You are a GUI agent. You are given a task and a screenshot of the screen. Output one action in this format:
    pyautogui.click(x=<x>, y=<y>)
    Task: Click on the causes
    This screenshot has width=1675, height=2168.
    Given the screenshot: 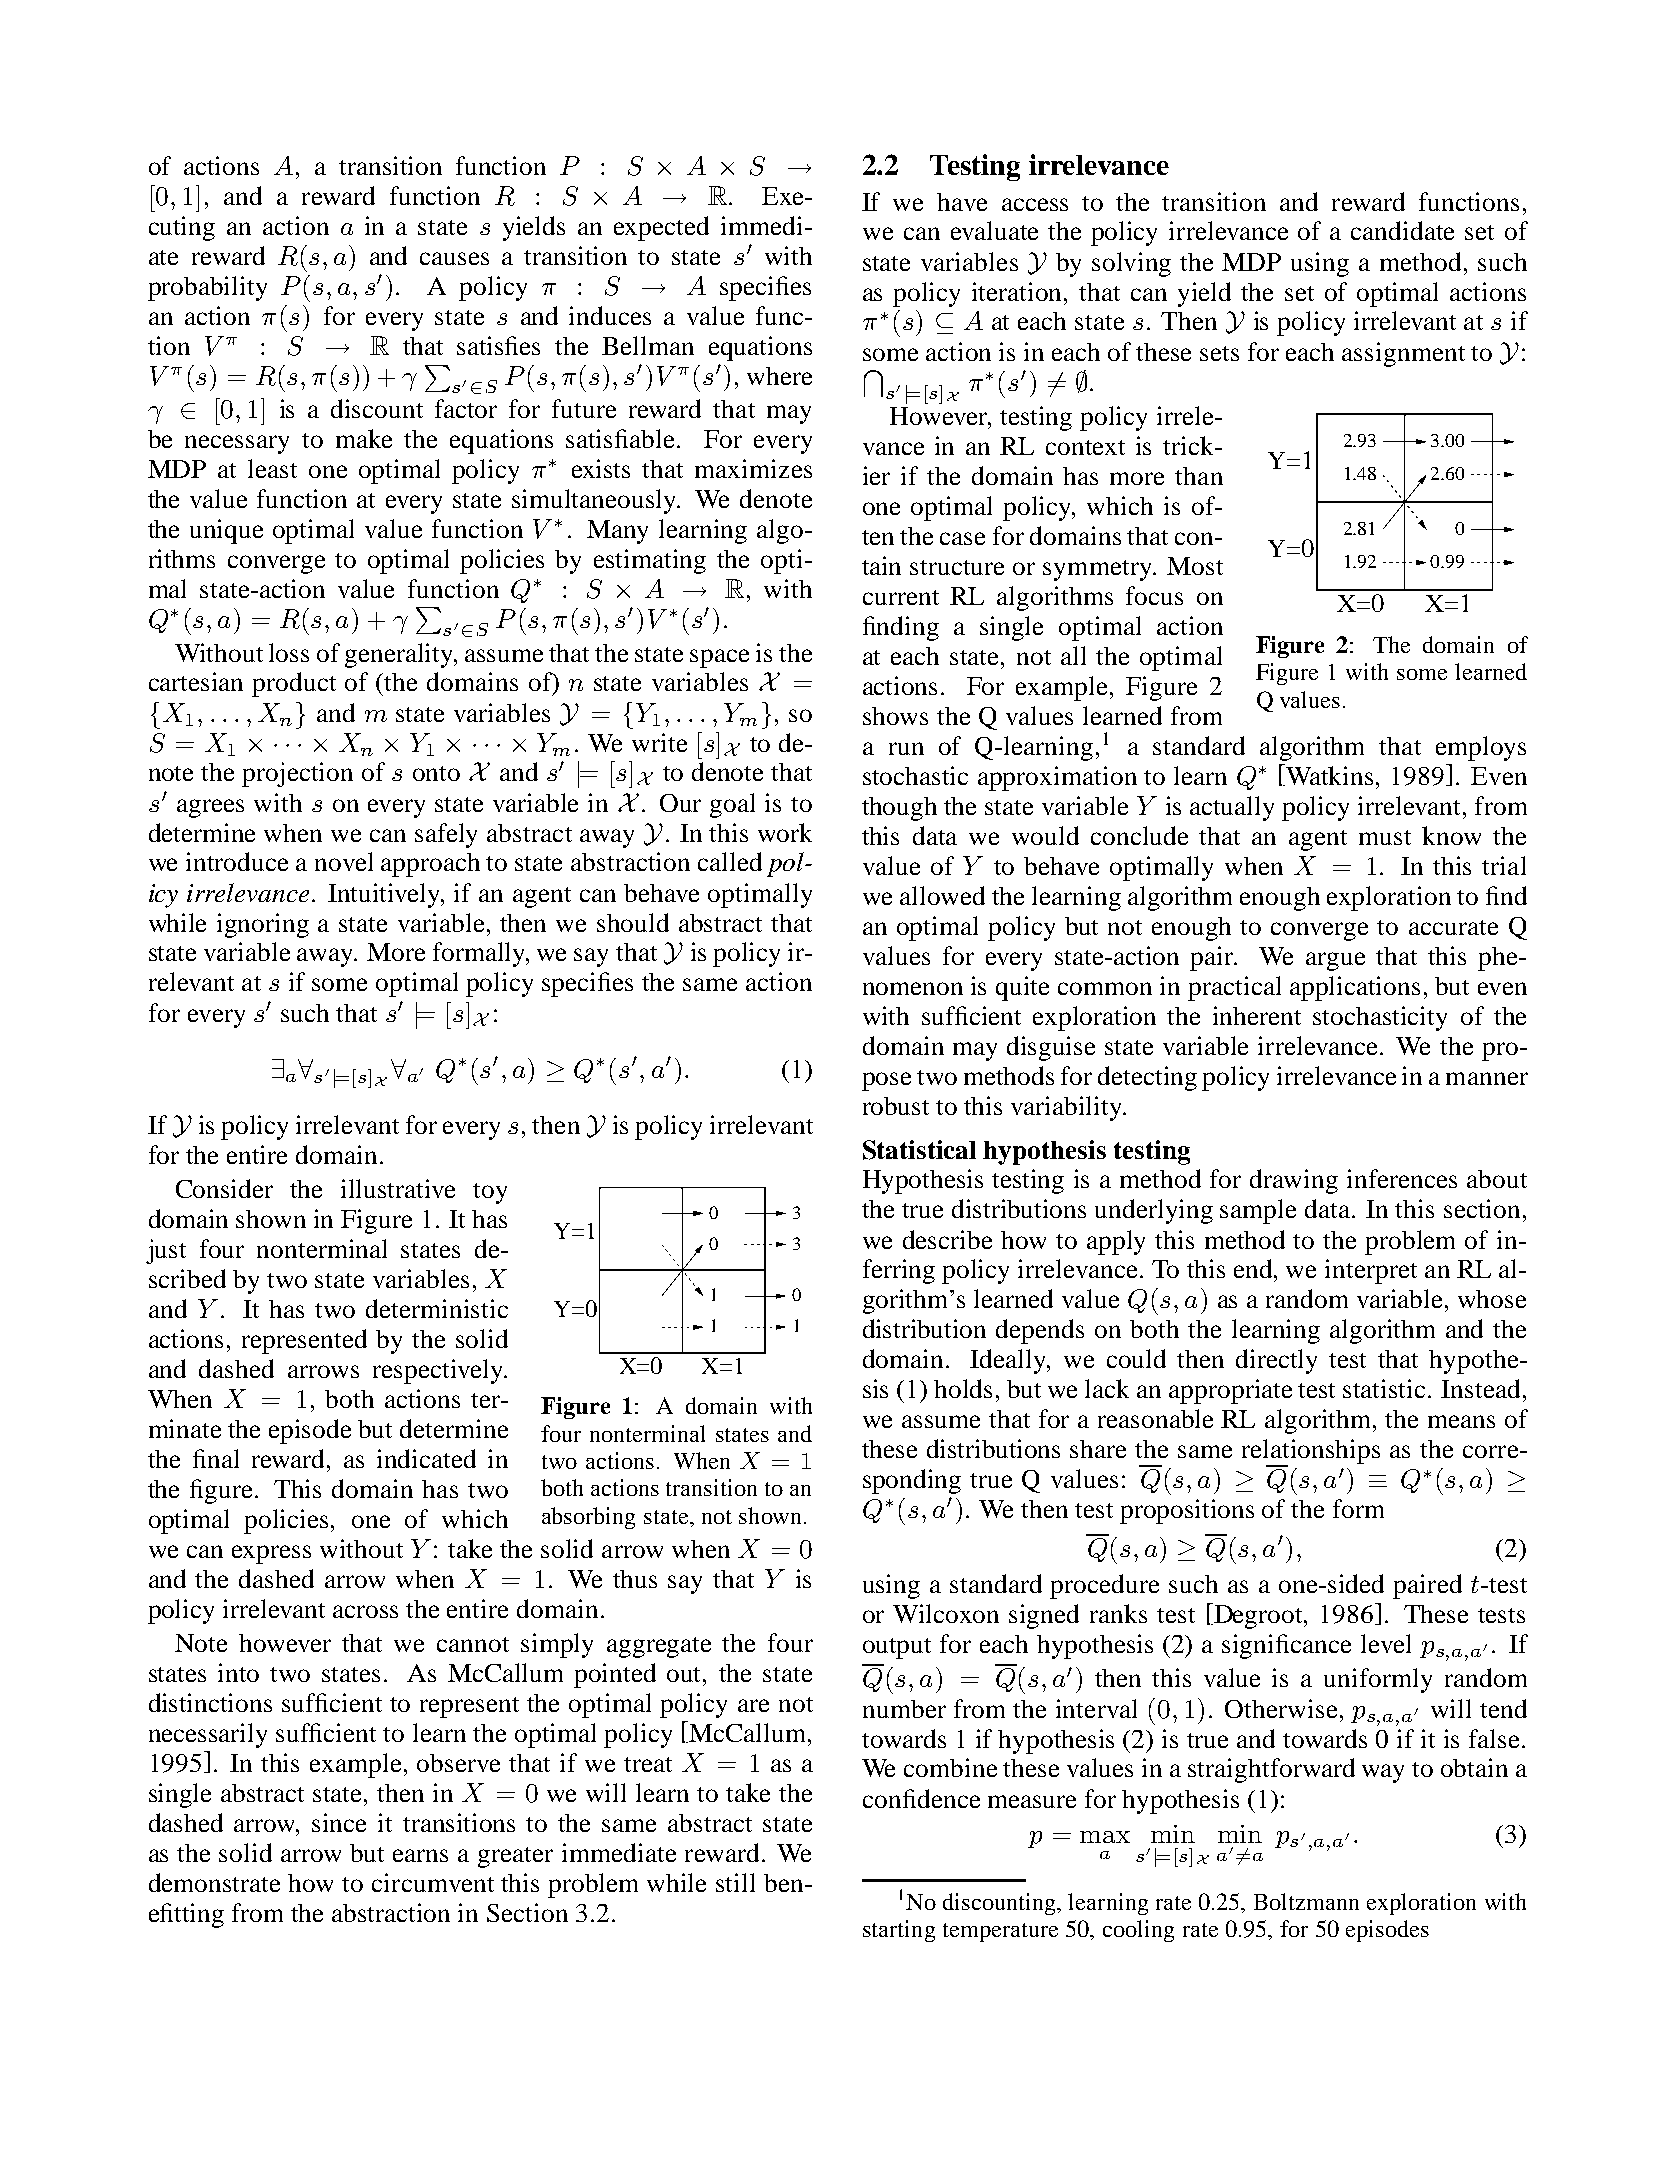 What is the action you would take?
    pyautogui.click(x=454, y=258)
